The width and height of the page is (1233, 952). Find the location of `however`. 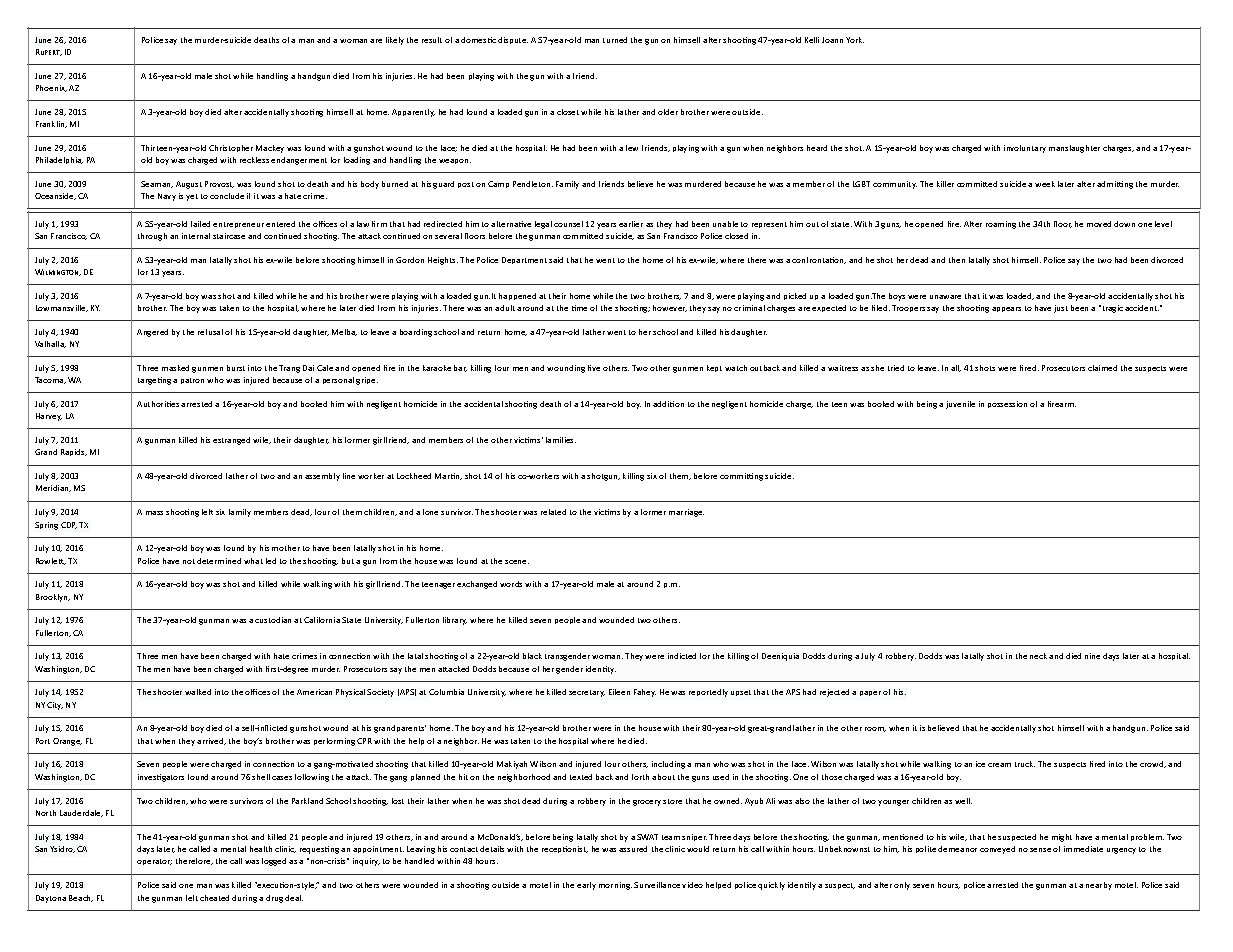

however is located at coordinates (670, 308).
